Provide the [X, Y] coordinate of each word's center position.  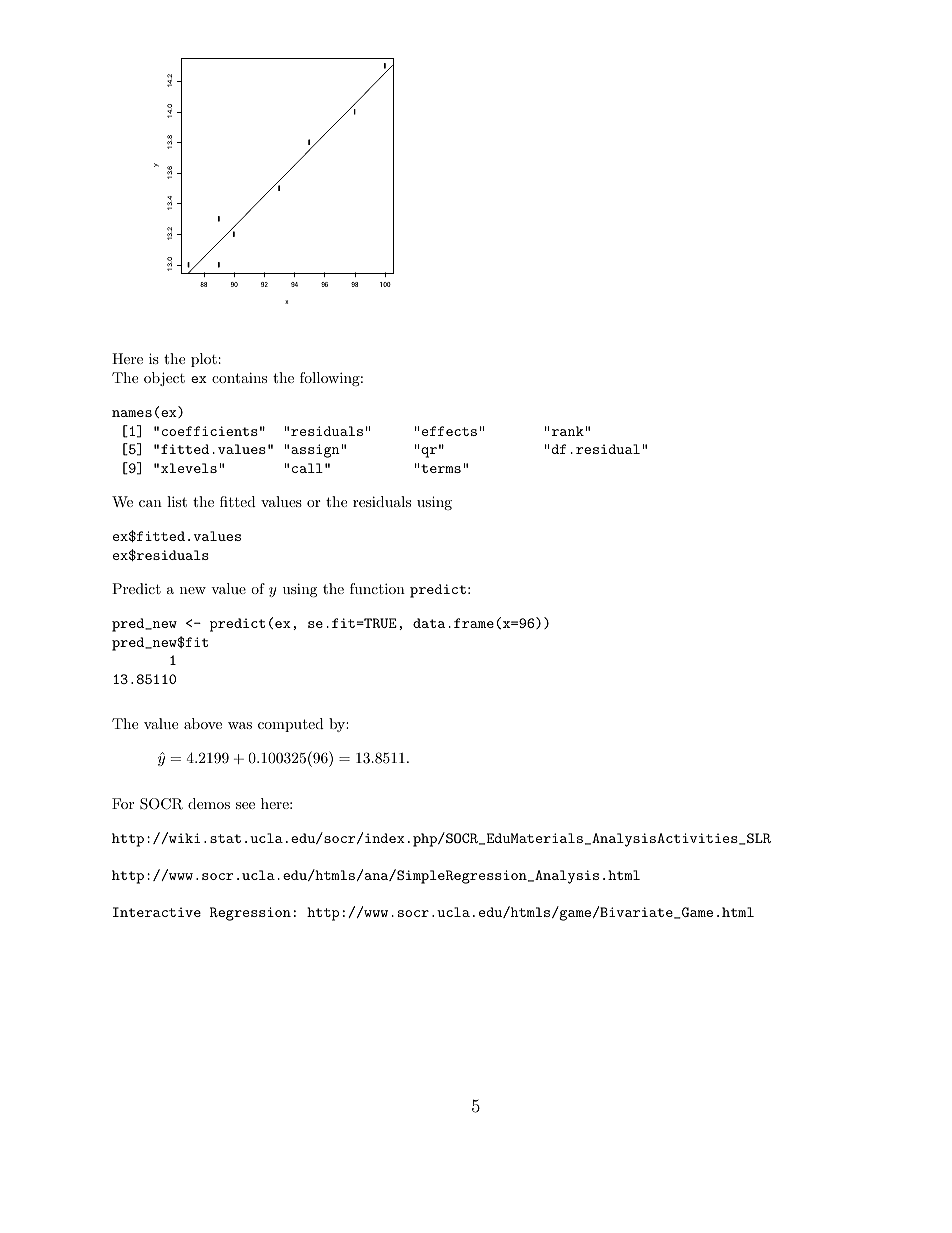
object [164, 379]
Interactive [157, 912]
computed [291, 725]
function [377, 588]
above [203, 723]
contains [239, 377]
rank [569, 431]
